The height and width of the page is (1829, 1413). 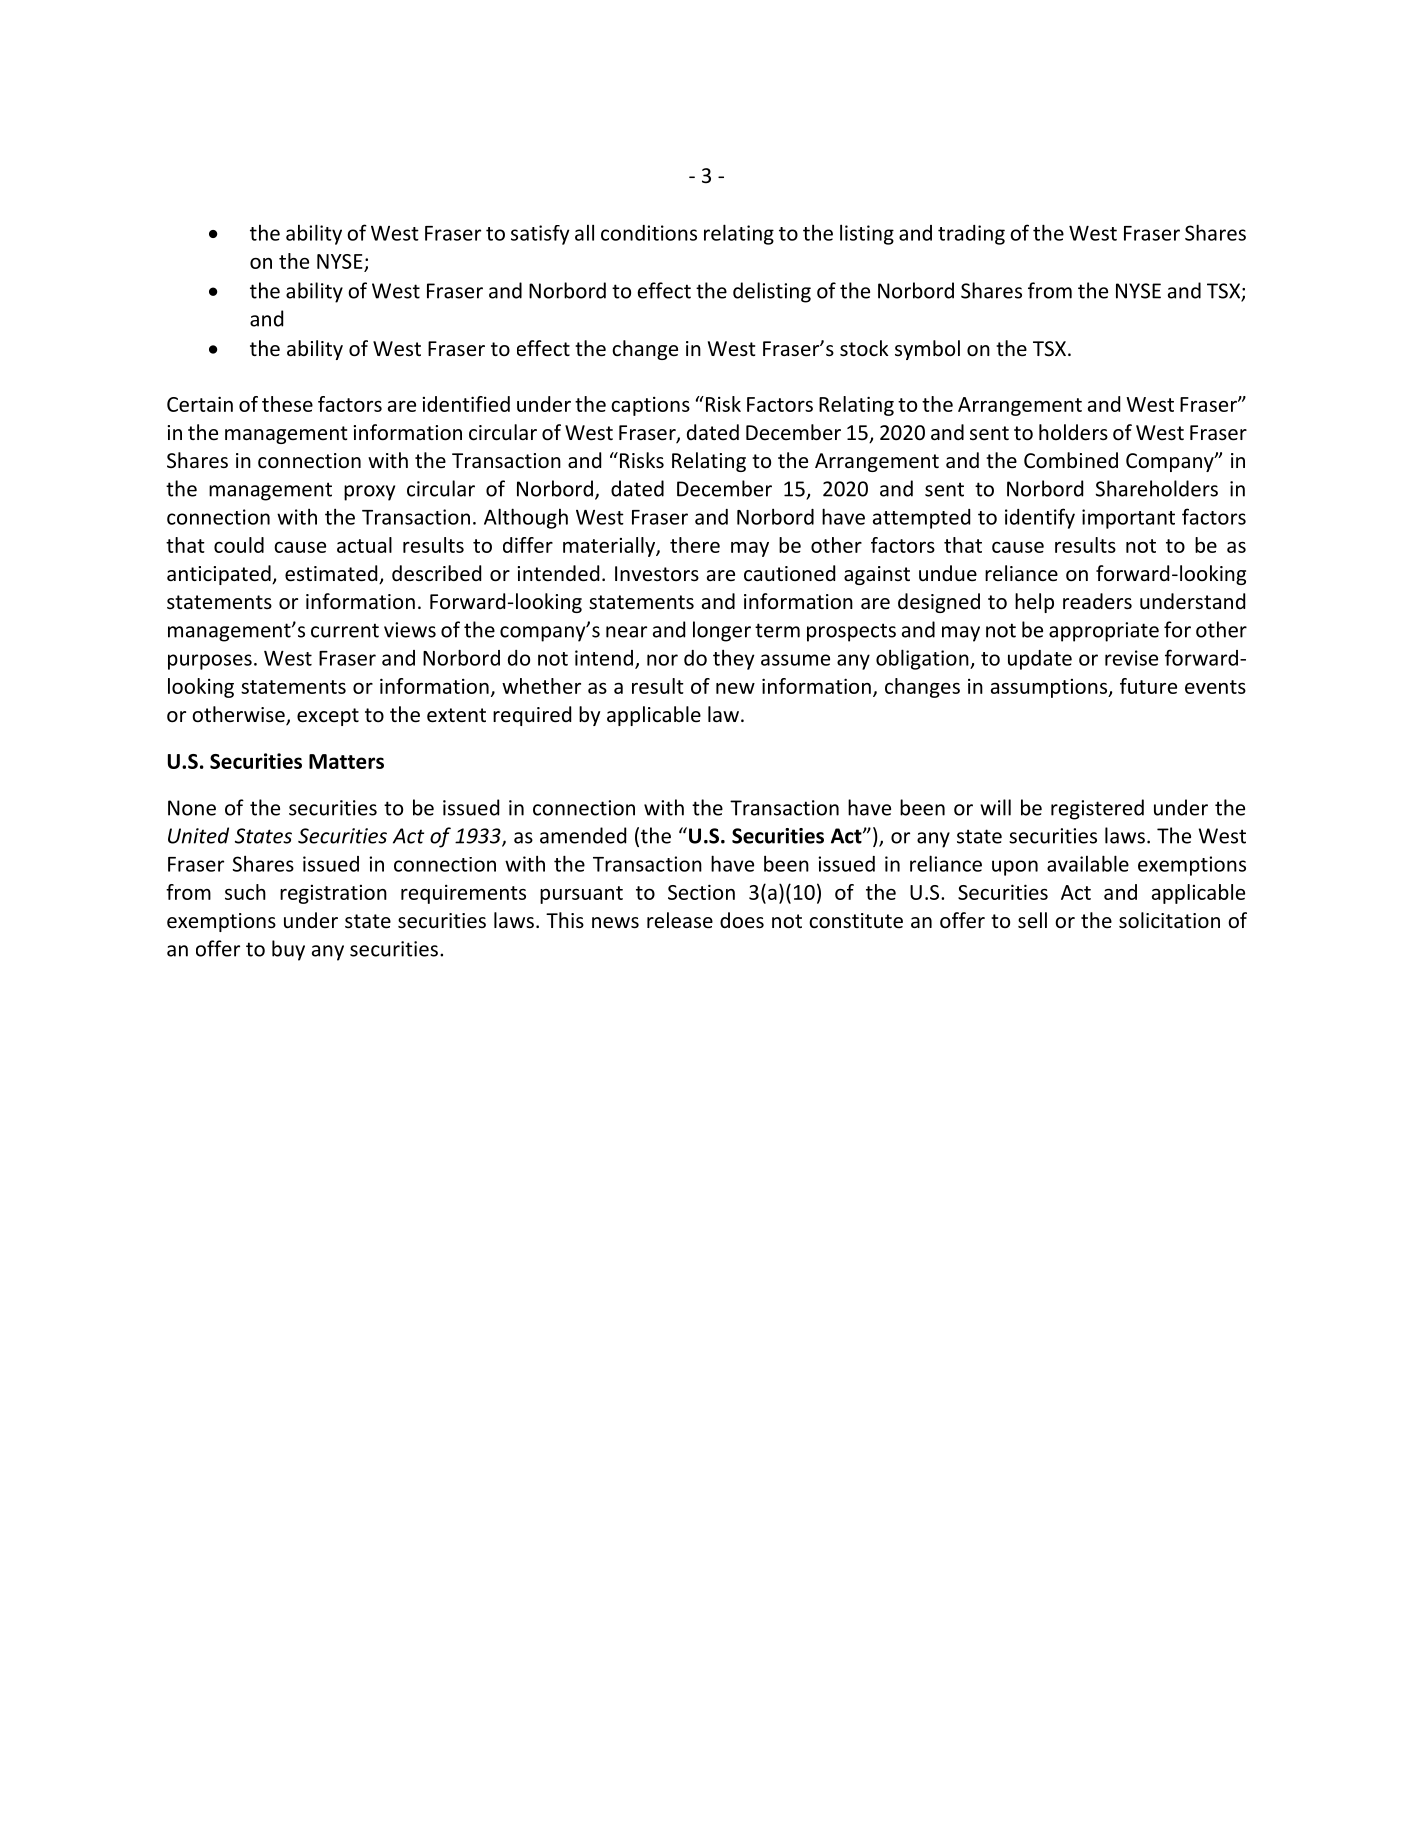 I want to click on conditions, so click(x=649, y=233).
